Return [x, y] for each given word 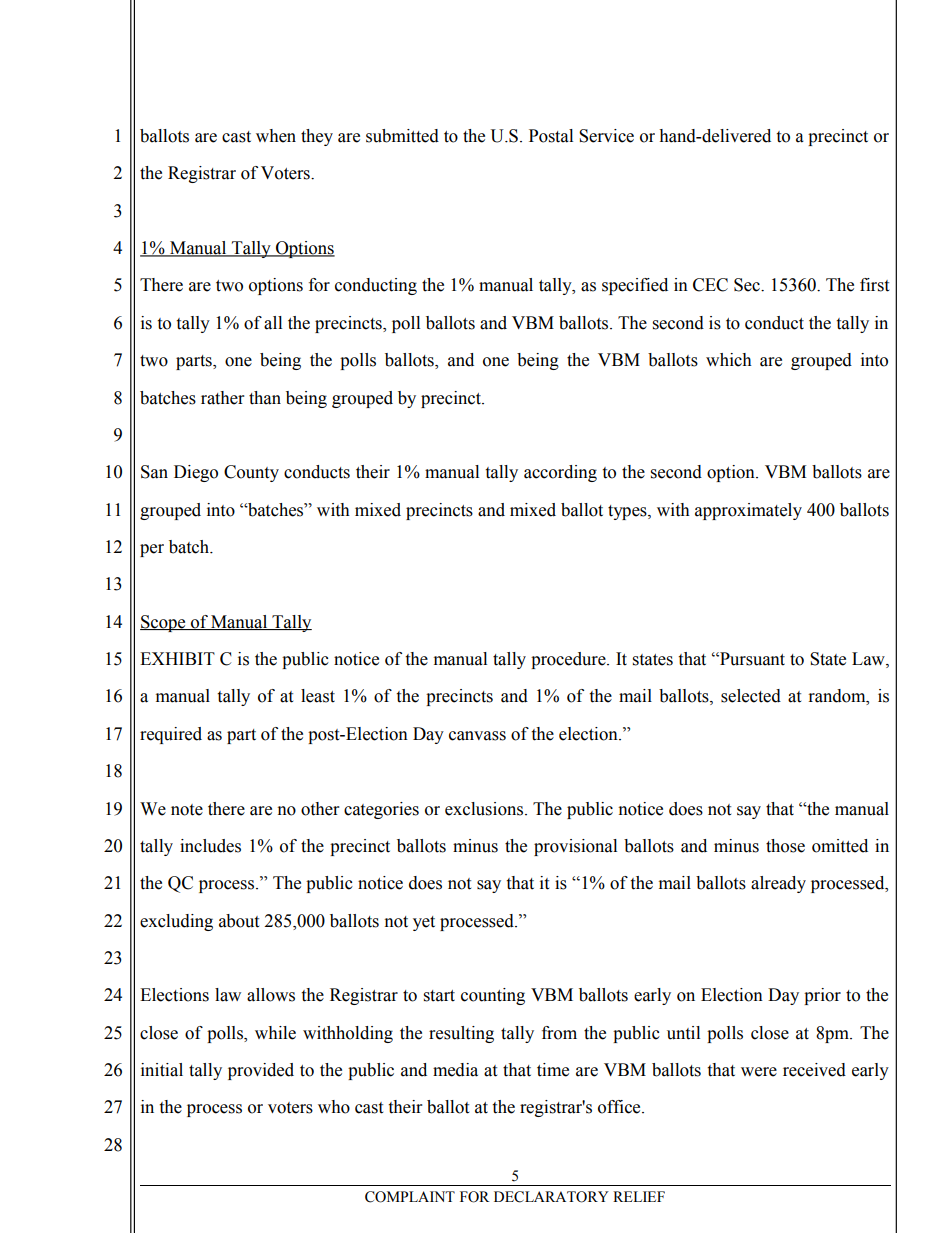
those [785, 846]
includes [210, 846]
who [334, 1107]
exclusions [484, 809]
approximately [748, 511]
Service [606, 136]
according [560, 473]
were [759, 1072]
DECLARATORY [551, 1197]
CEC [710, 285]
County [251, 473]
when [276, 136]
